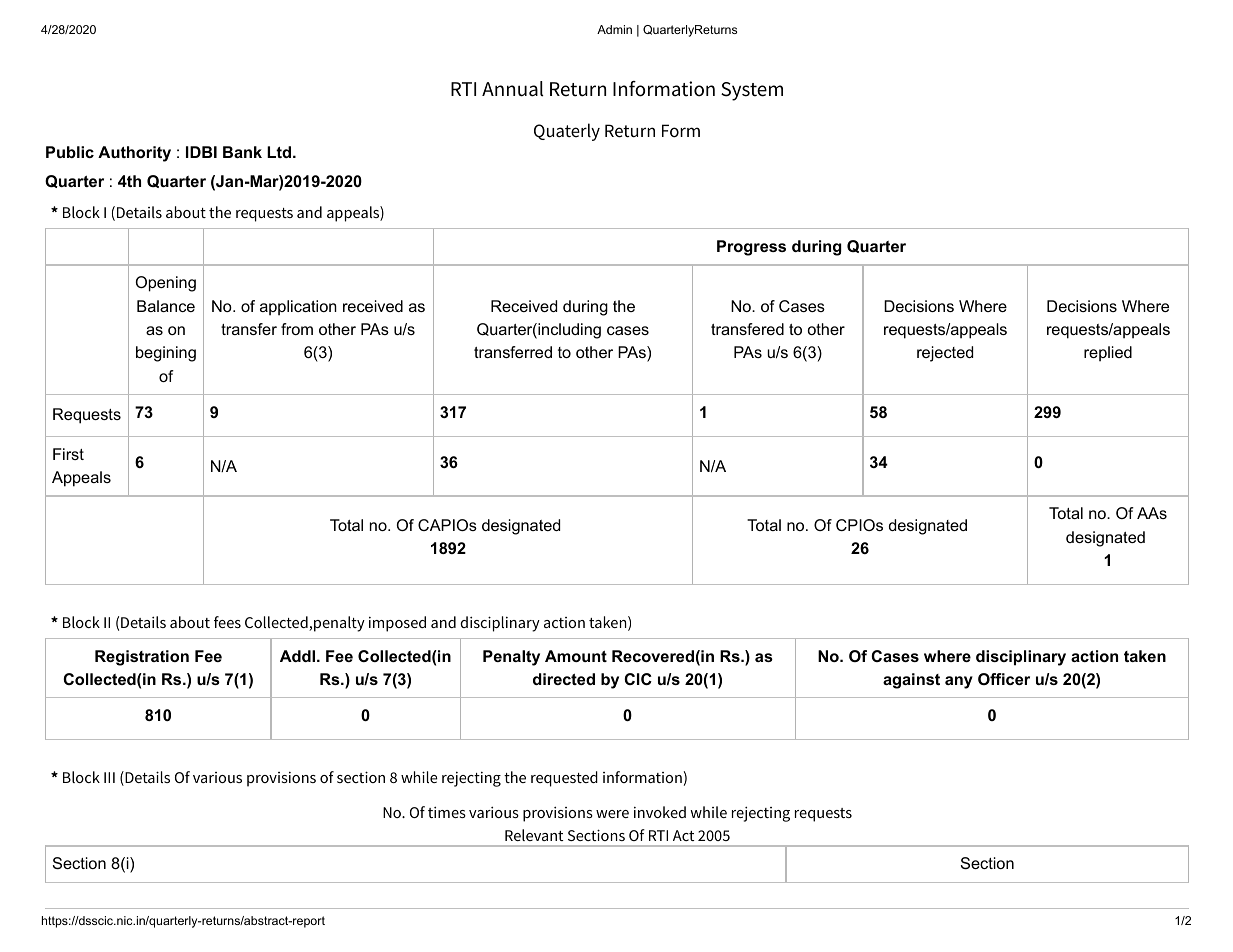 The width and height of the document is (1233, 952). What do you see at coordinates (614, 29) in the document?
I see `Admin` at bounding box center [614, 29].
